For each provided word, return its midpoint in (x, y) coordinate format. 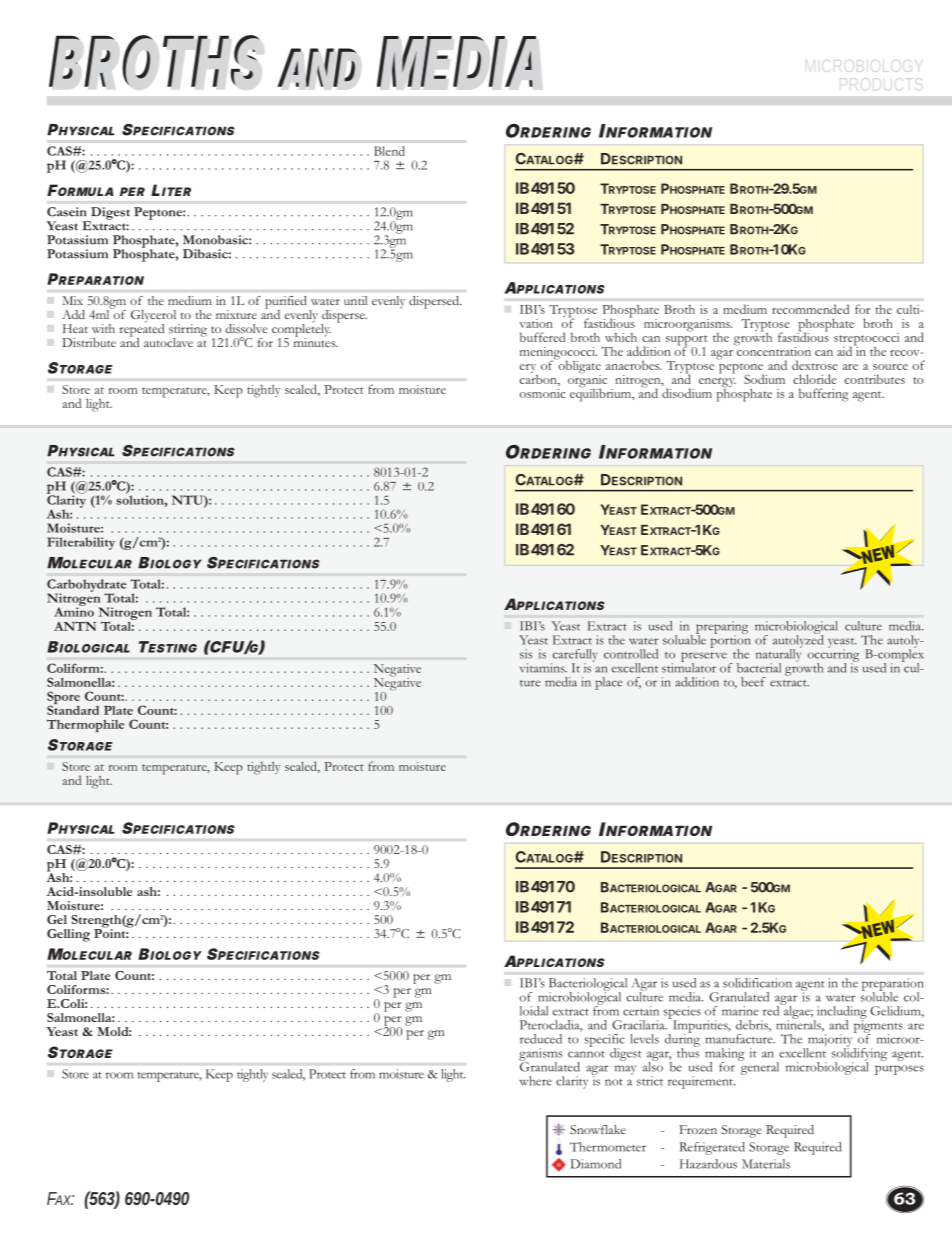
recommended (810, 309)
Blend (389, 151)
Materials (766, 1164)
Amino (74, 611)
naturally (778, 655)
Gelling (68, 935)
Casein (66, 212)
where (535, 1081)
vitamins (543, 668)
